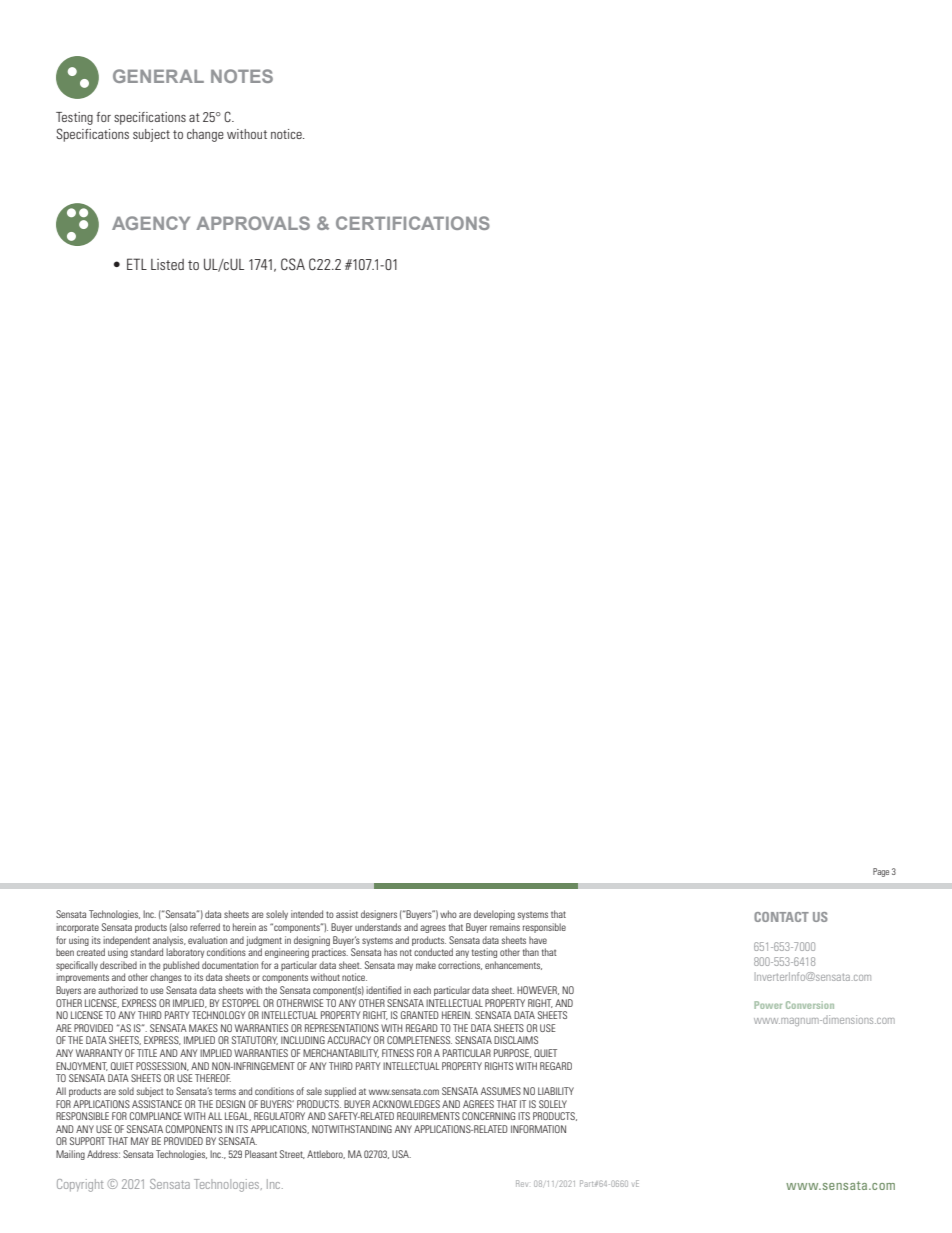 This image has width=952, height=1233. What do you see at coordinates (293, 264) in the image?
I see `CSA` at bounding box center [293, 264].
